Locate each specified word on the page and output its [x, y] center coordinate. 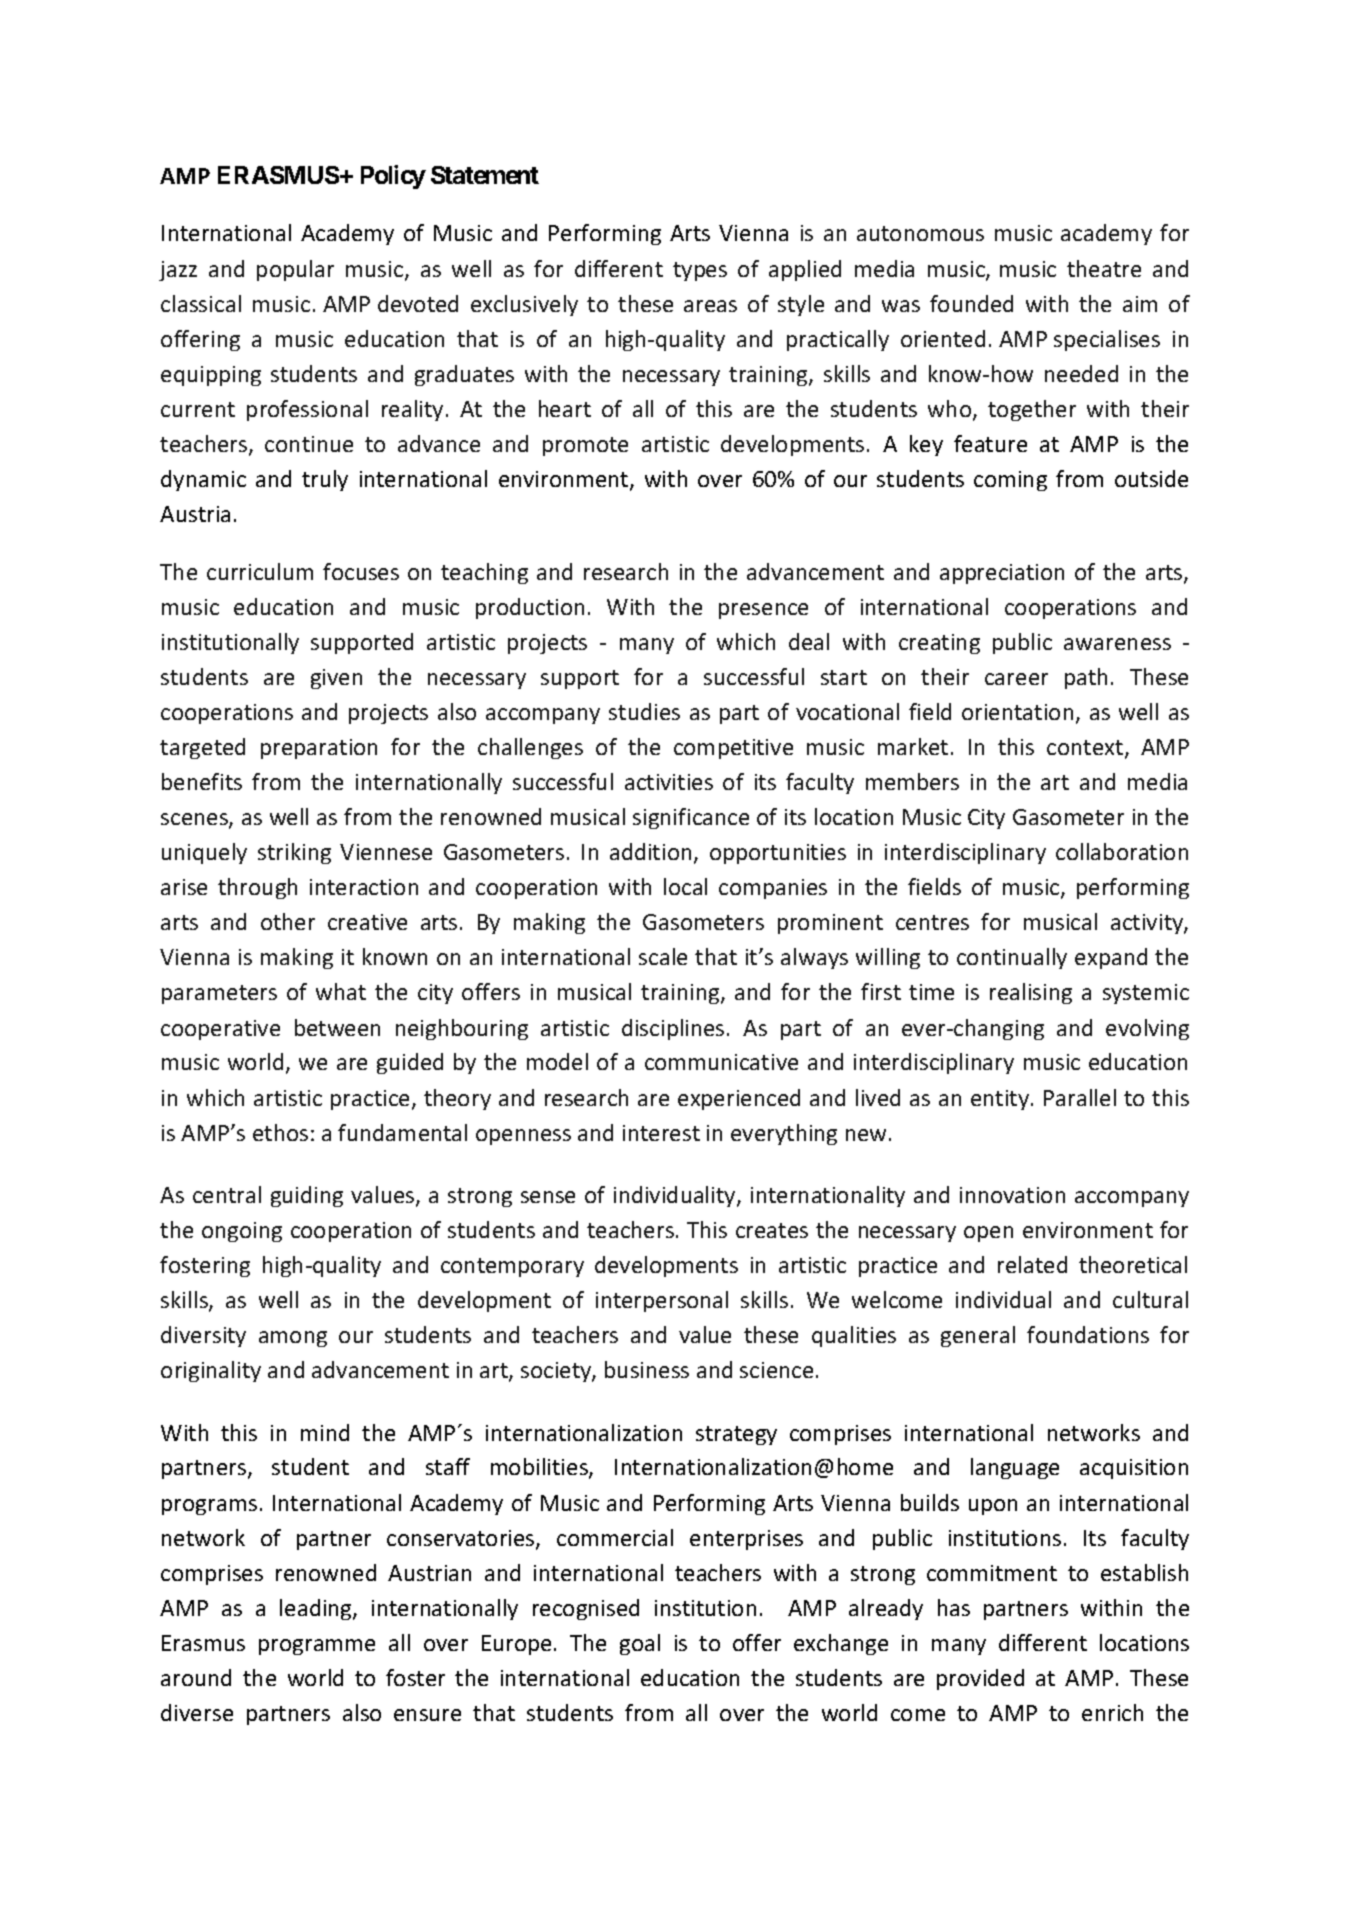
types [700, 271]
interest [661, 1133]
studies [644, 711]
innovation [1012, 1195]
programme [317, 1647]
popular [295, 270]
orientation [1017, 712]
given [336, 679]
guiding [307, 1196]
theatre [1104, 268]
